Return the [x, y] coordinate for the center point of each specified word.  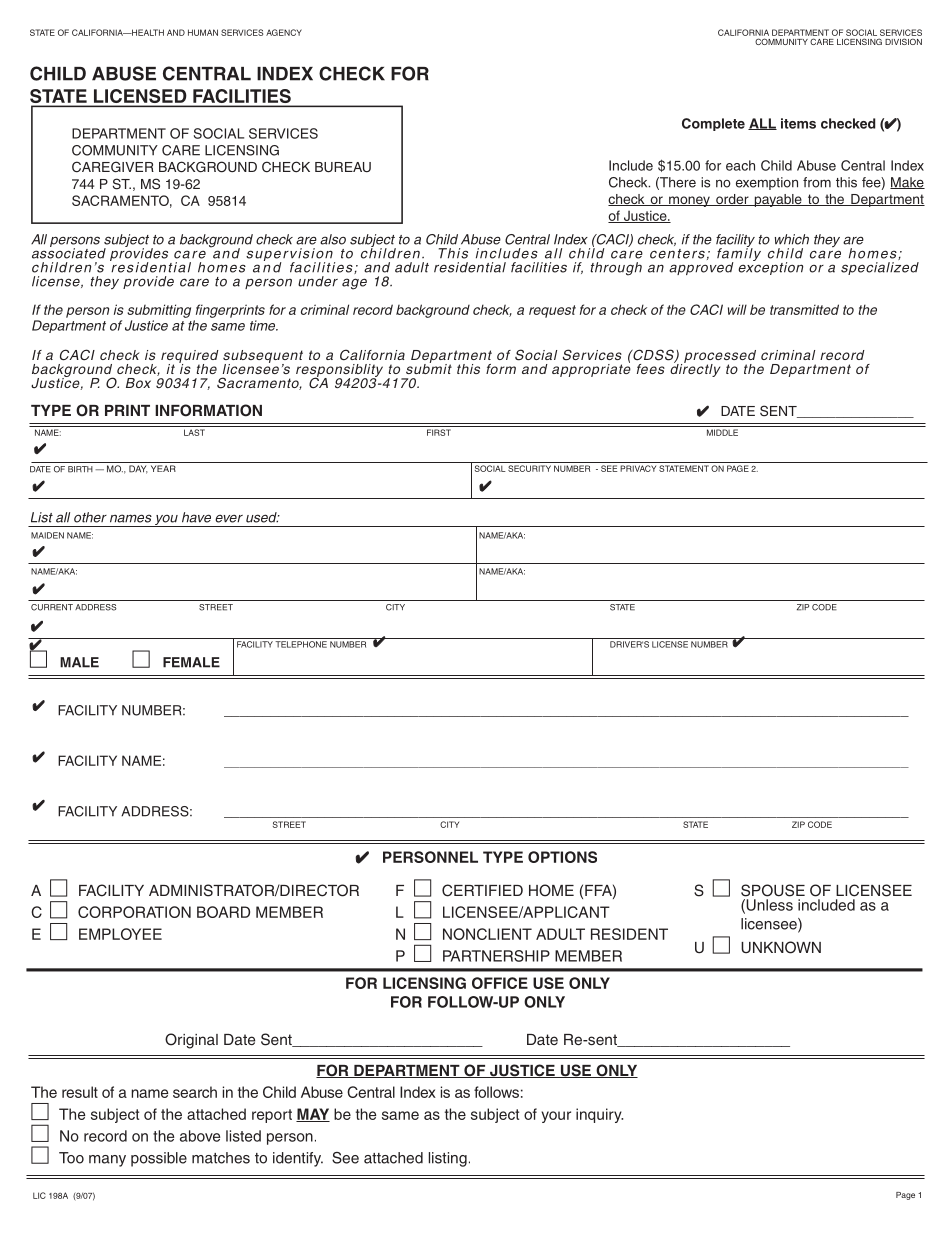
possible [159, 1159]
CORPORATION [134, 912]
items [798, 123]
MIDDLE [722, 432]
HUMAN [203, 32]
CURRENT [52, 607]
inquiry [599, 1115]
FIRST [439, 432]
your [556, 1117]
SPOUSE [773, 890]
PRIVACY [638, 468]
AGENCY [284, 32]
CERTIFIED [482, 890]
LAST [194, 432]
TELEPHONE [301, 644]
